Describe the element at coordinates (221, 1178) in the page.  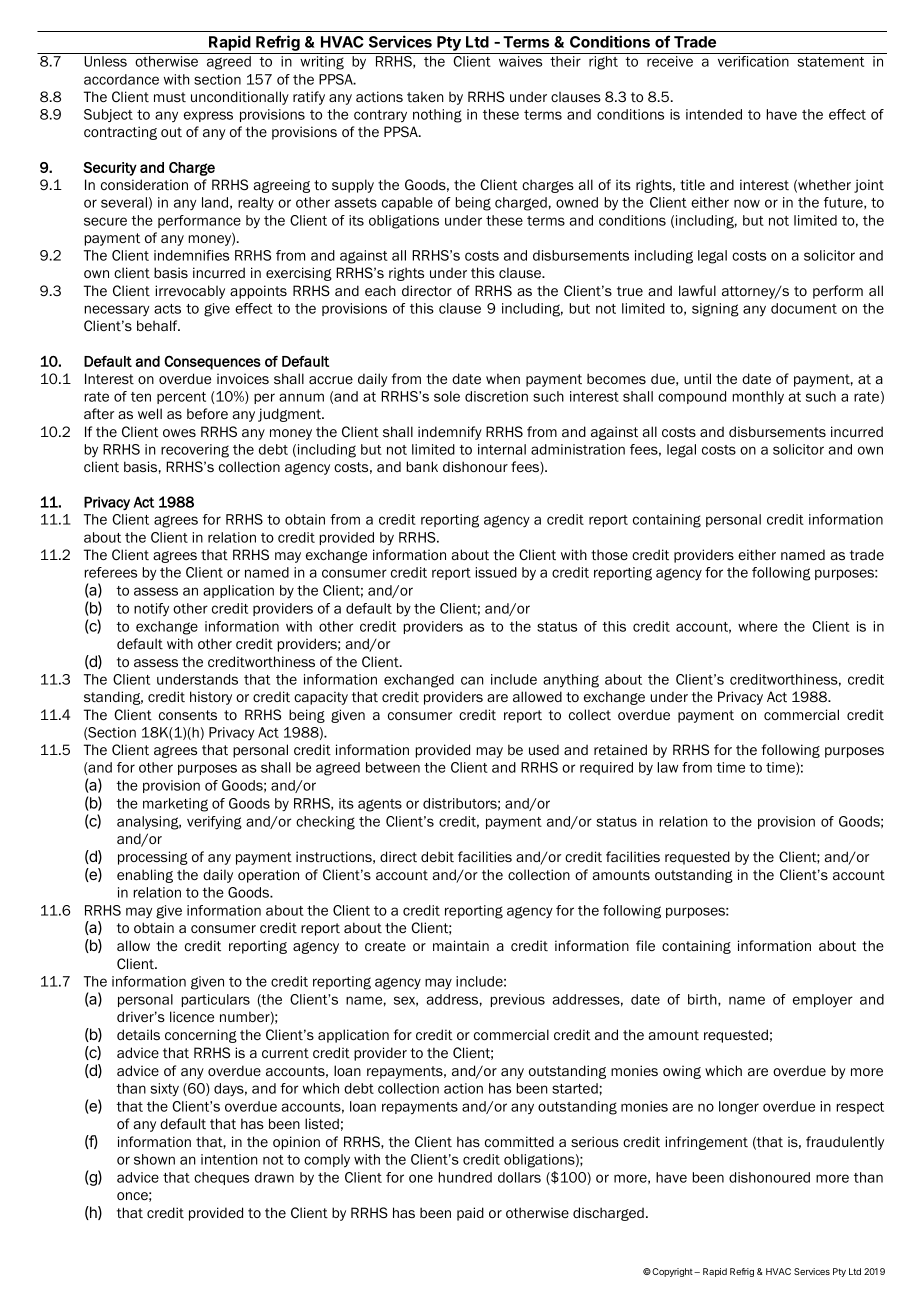
I see `cheques` at that location.
